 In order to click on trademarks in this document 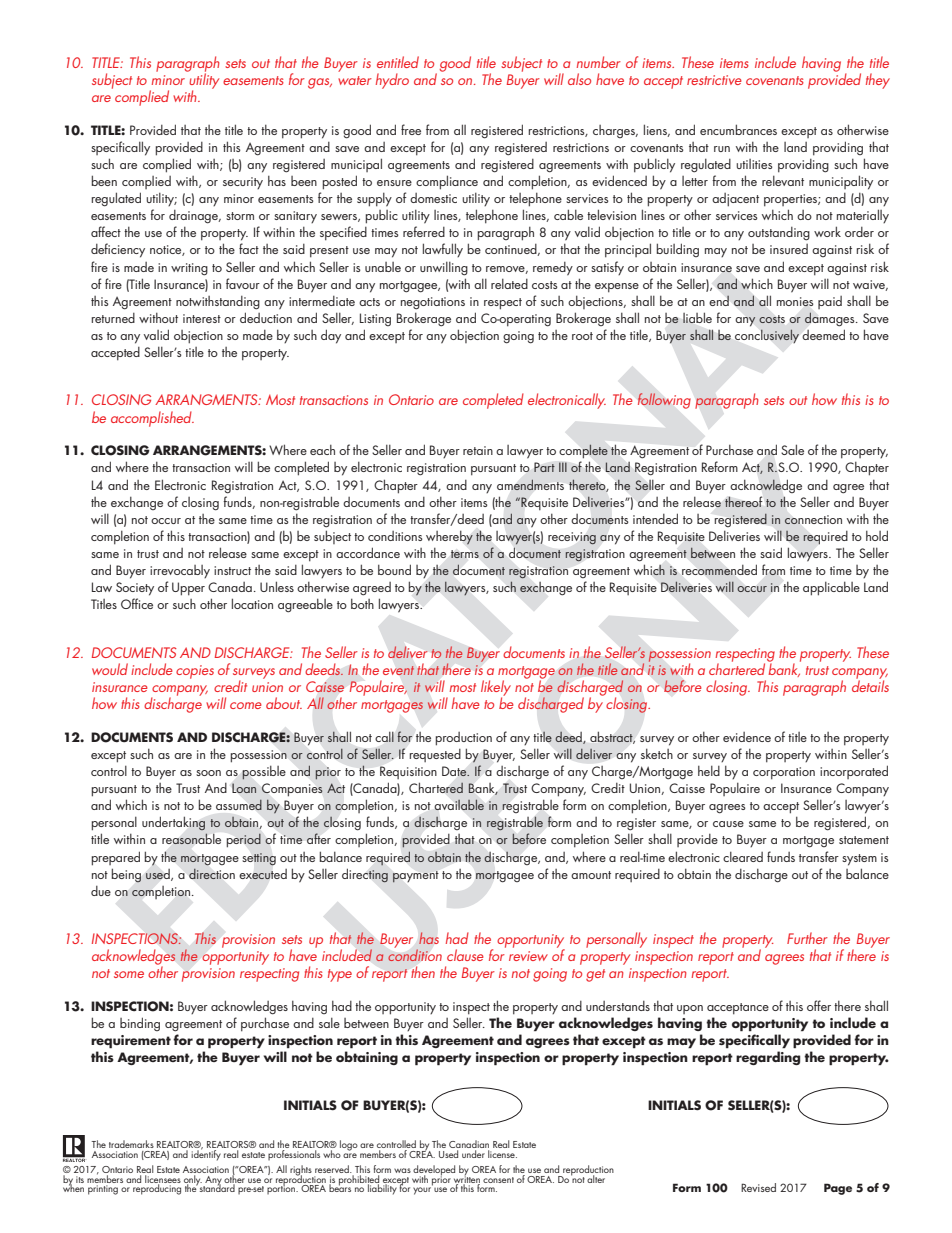, I will do `click(131, 1144)`.
